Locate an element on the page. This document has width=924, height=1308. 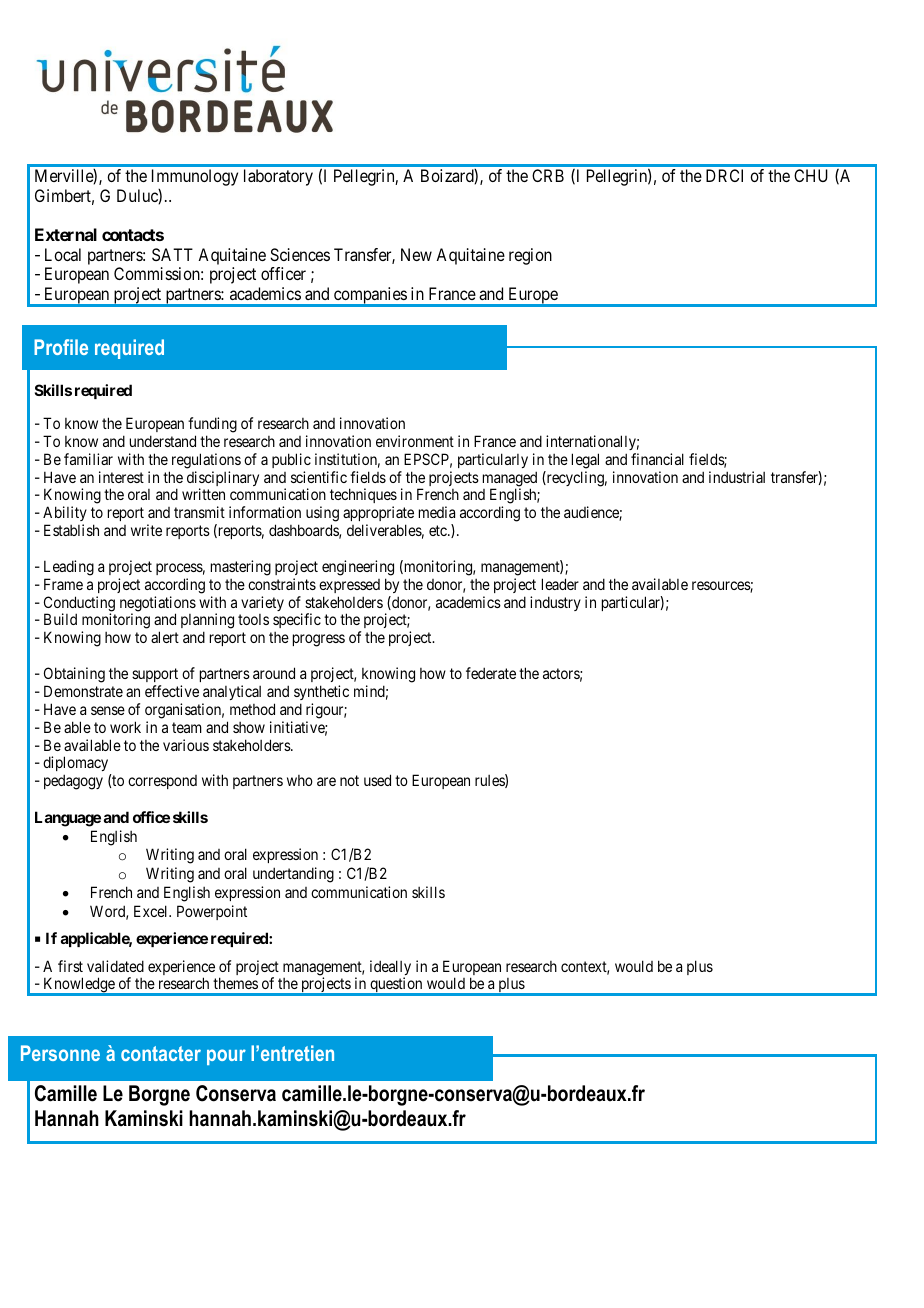
pour is located at coordinates (226, 1057).
